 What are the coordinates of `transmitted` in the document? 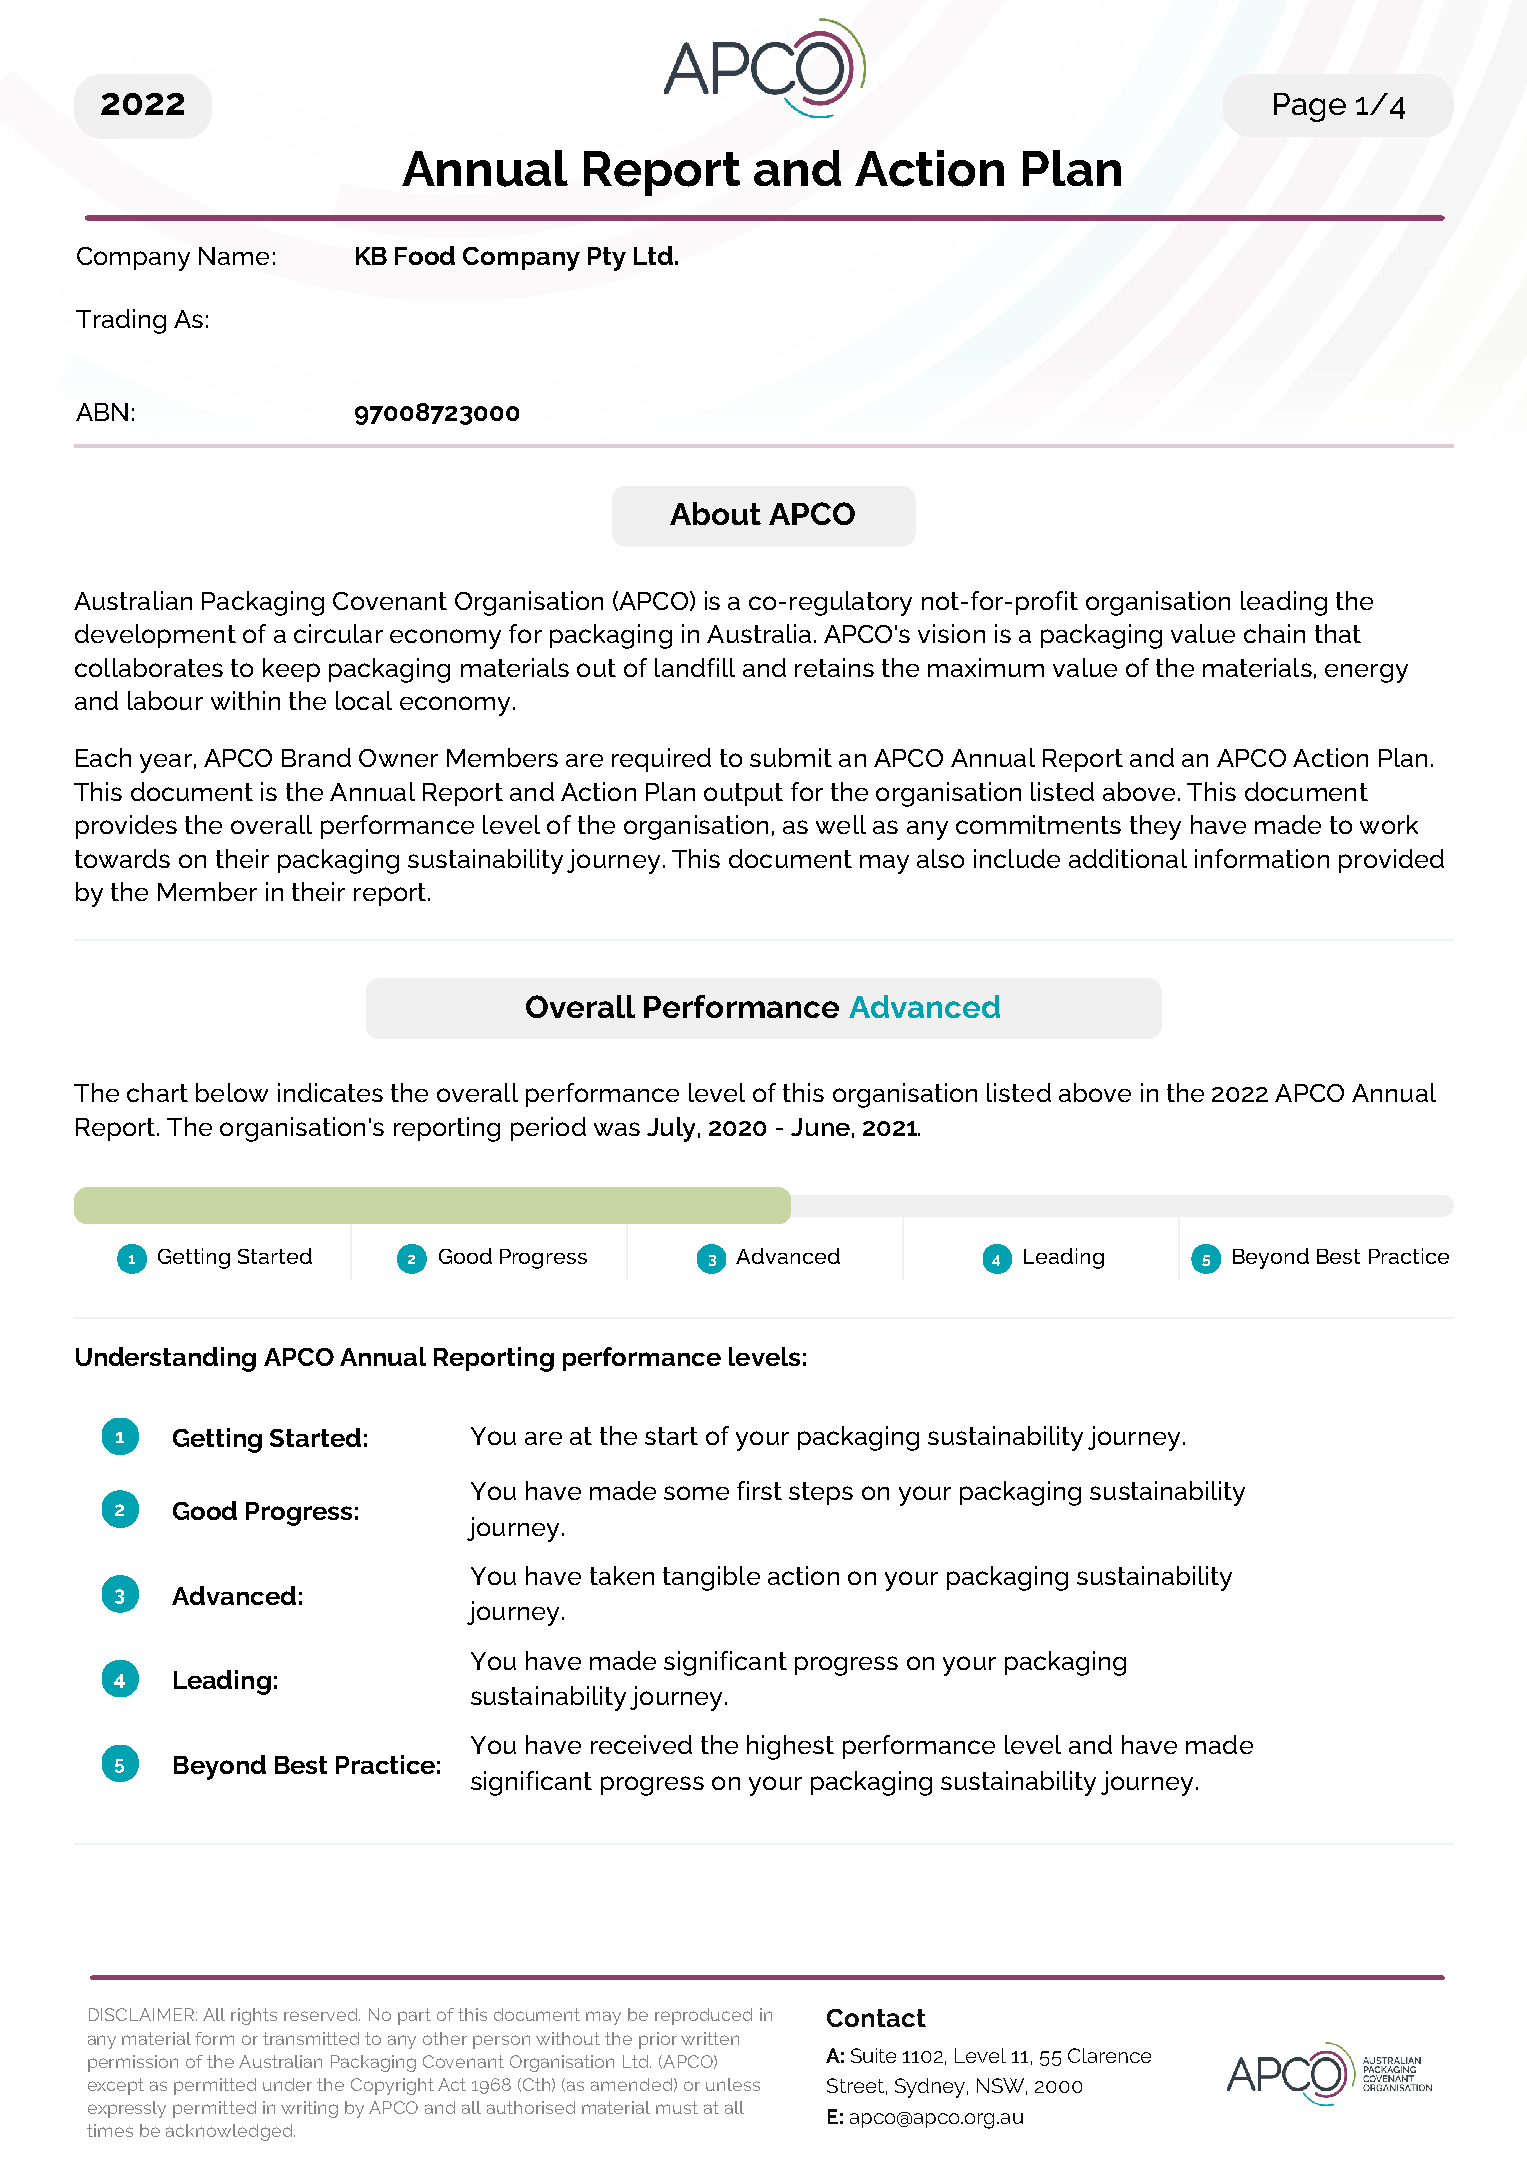 It's located at (311, 2038).
